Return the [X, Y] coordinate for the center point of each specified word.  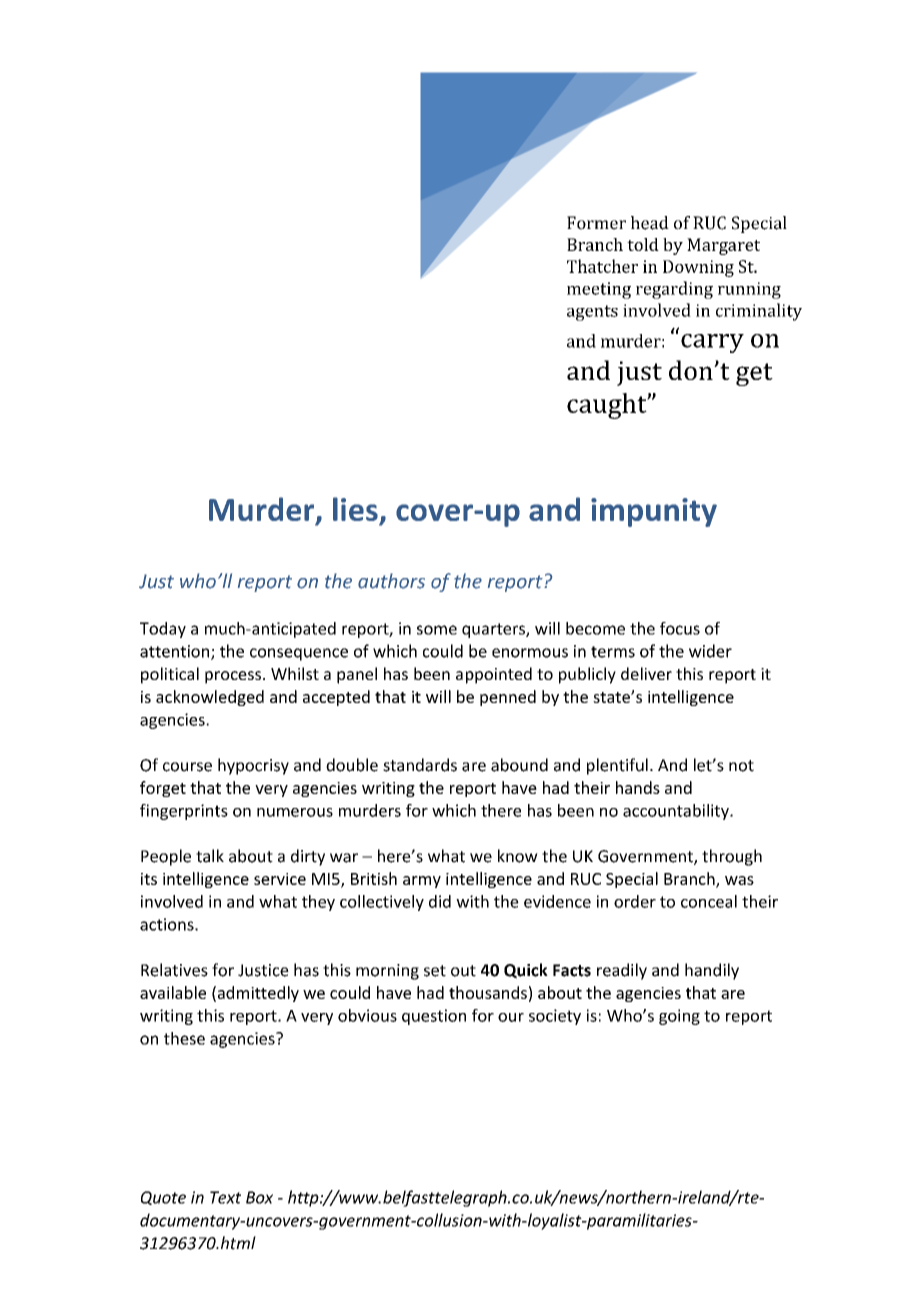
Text [225, 1197]
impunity [654, 512]
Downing [698, 268]
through [732, 857]
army [422, 882]
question [434, 1017]
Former [596, 223]
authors [391, 581]
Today [163, 630]
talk [210, 856]
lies [355, 509]
